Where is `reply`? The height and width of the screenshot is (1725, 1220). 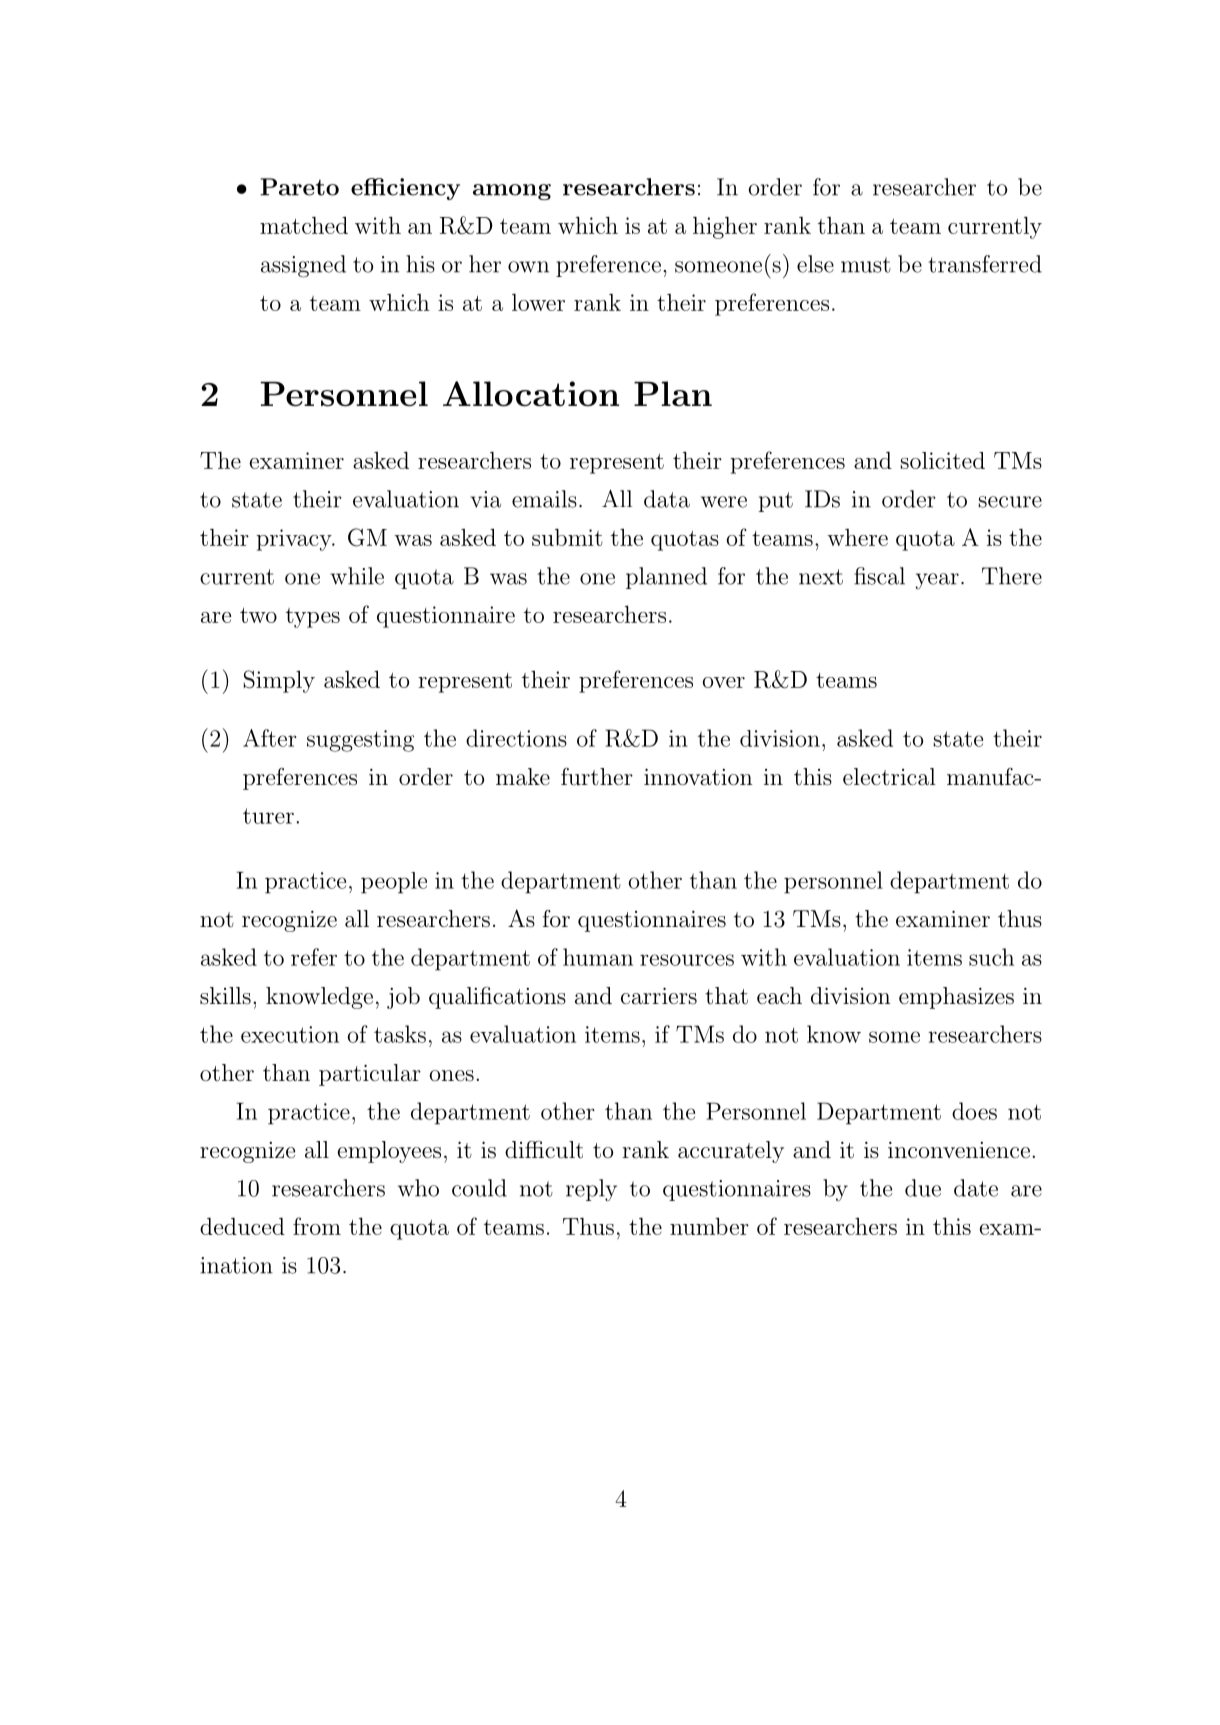 reply is located at coordinates (591, 1190).
